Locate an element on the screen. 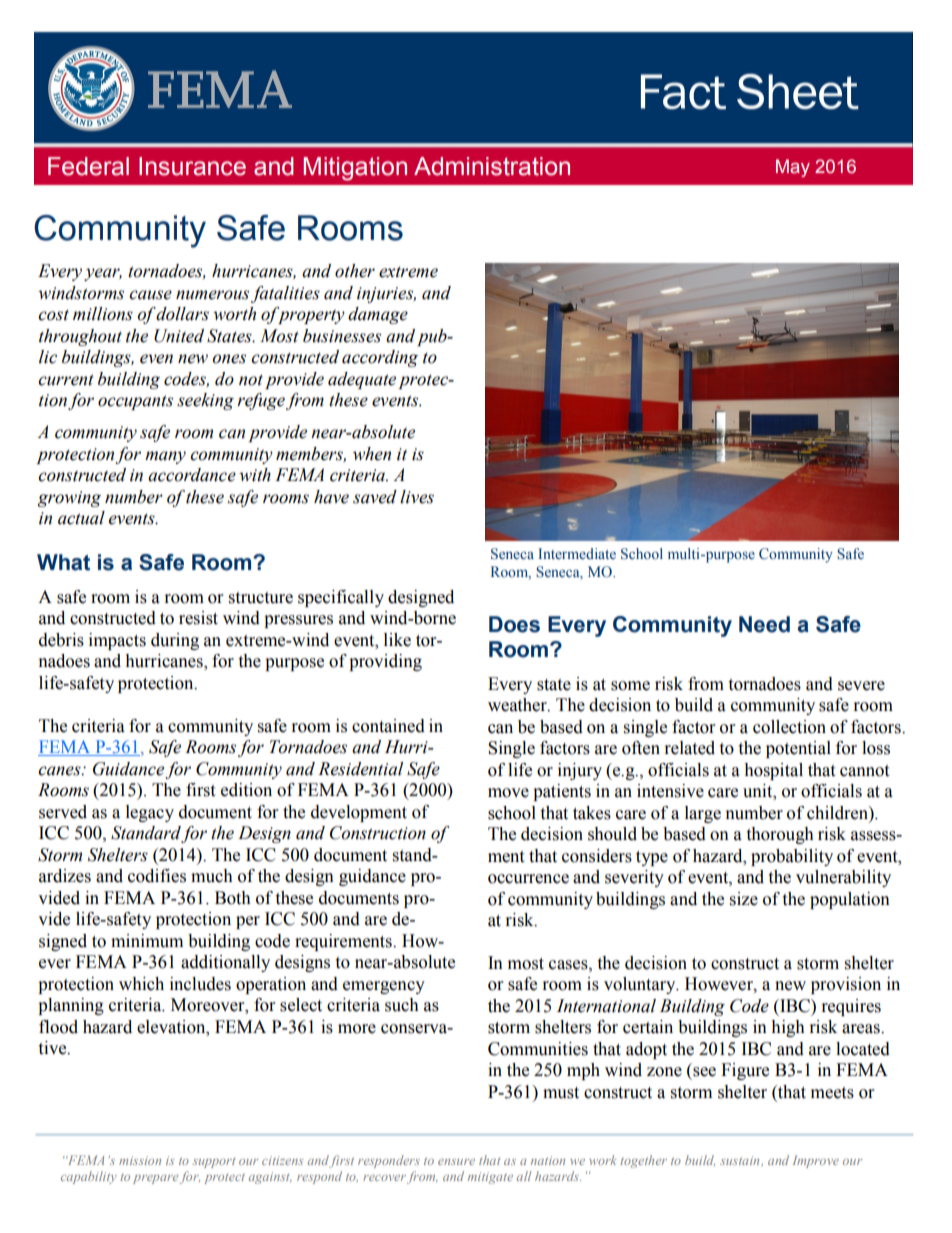 Image resolution: width=952 pixels, height=1233 pixels. lives is located at coordinates (417, 497).
